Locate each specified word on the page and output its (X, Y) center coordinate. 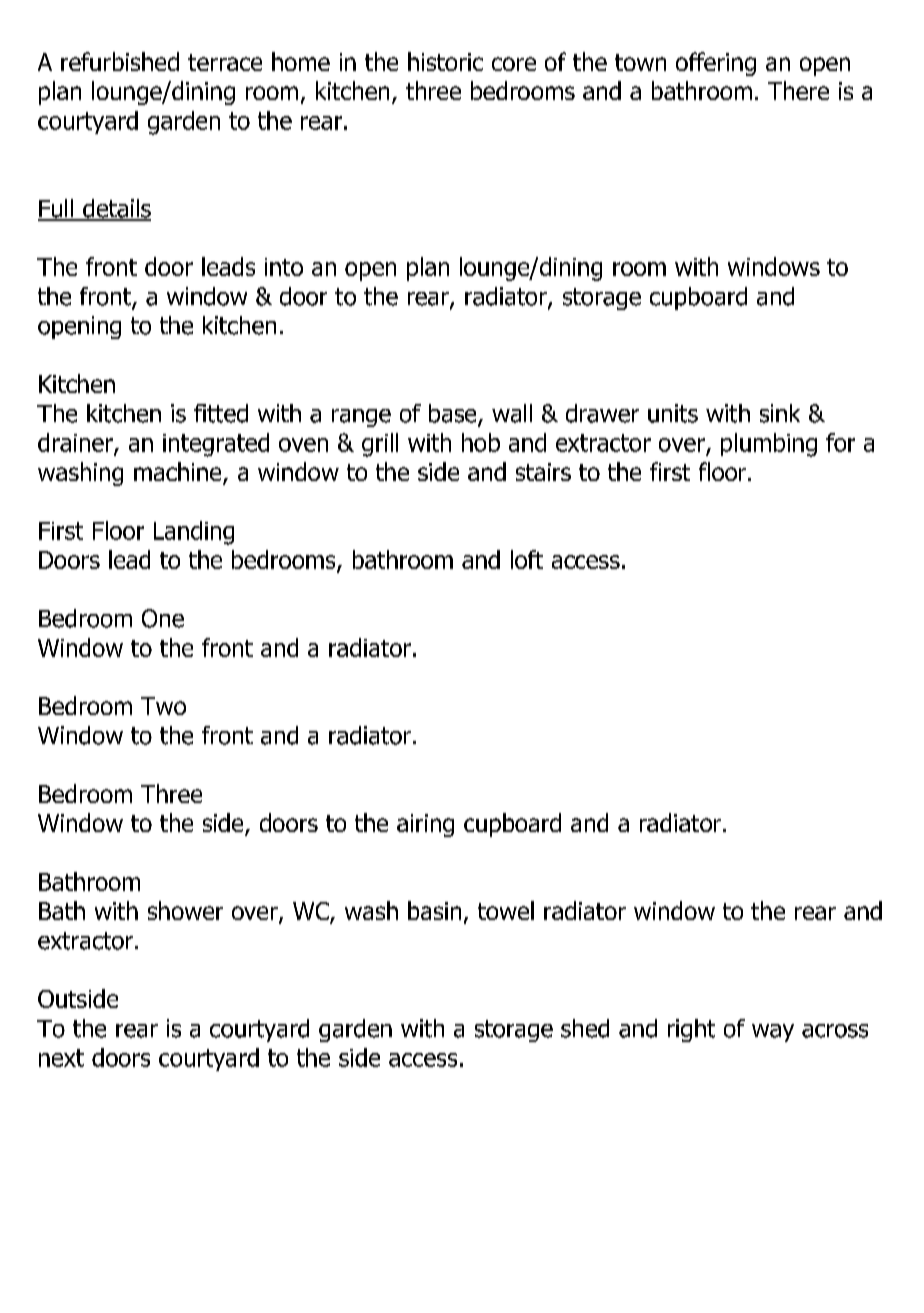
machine (179, 473)
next (61, 1058)
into (284, 267)
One (163, 618)
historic (445, 61)
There (798, 90)
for (840, 442)
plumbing (769, 445)
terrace (225, 62)
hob (481, 442)
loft (527, 559)
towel (506, 910)
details (116, 209)
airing (425, 825)
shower (185, 910)
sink (780, 413)
